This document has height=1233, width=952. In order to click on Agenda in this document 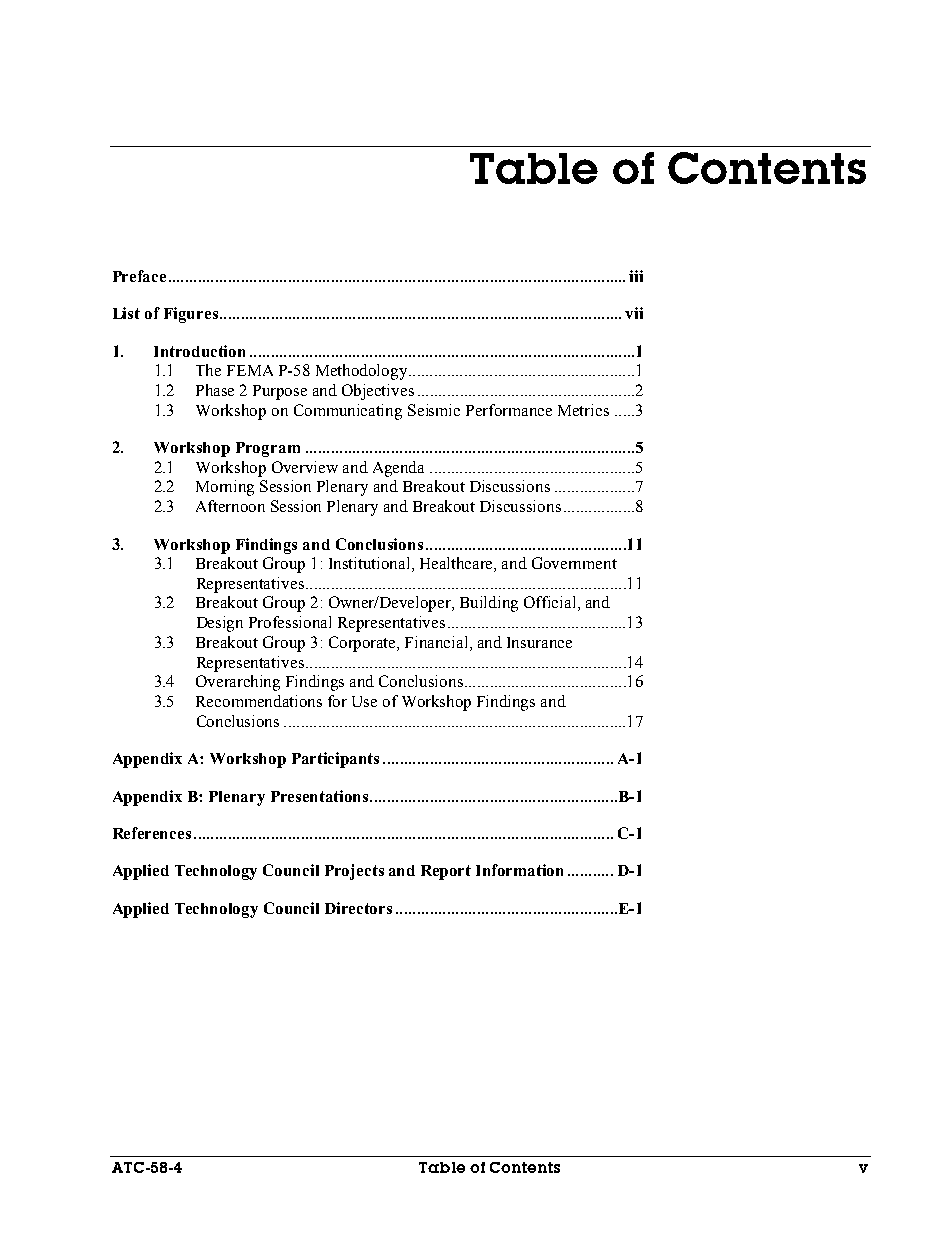, I will do `click(398, 469)`.
